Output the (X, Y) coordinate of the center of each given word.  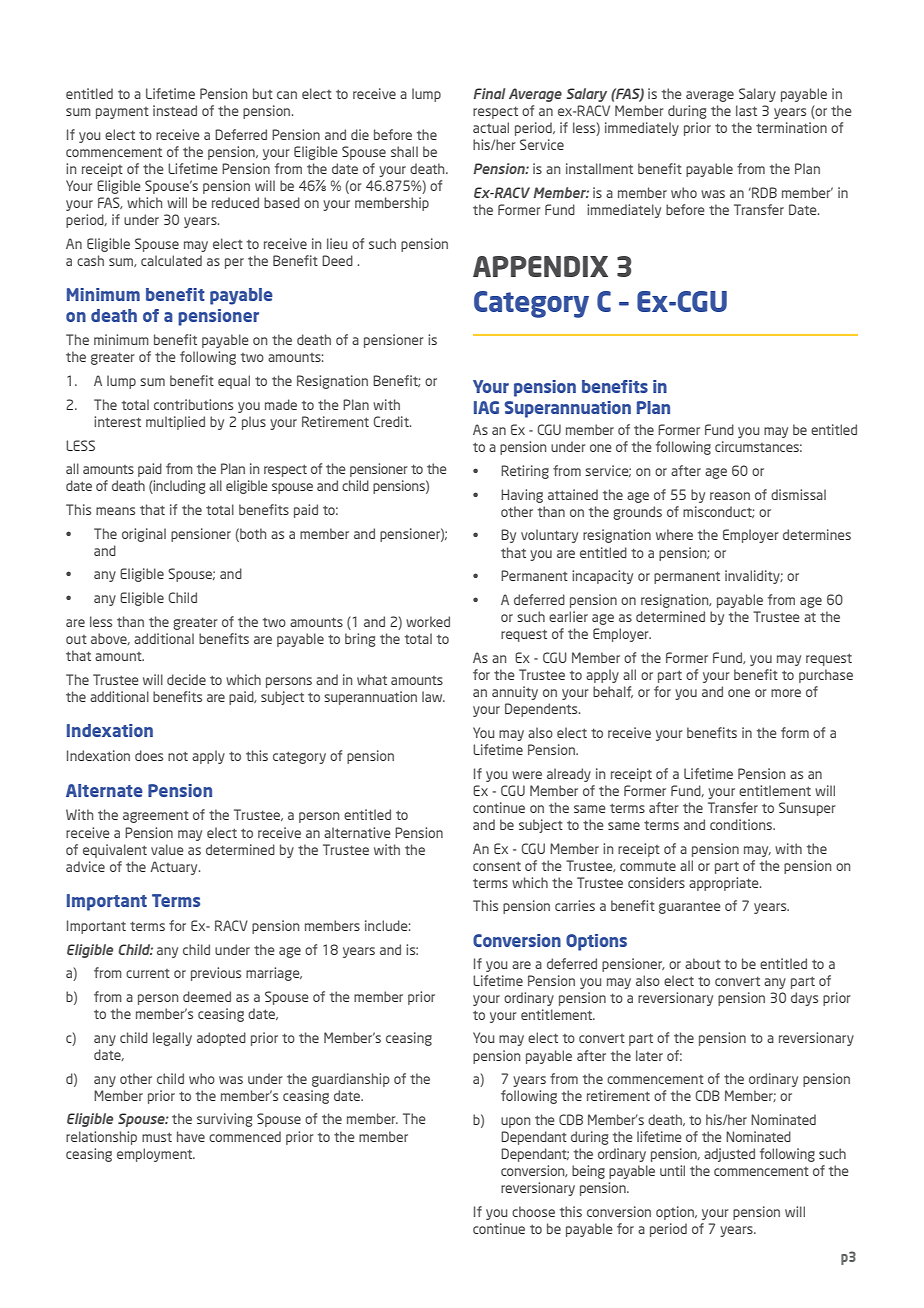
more (786, 693)
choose (533, 1211)
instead (175, 110)
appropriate (725, 884)
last (746, 110)
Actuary (175, 868)
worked (428, 621)
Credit (392, 421)
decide (186, 679)
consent (497, 866)
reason (730, 496)
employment (156, 1155)
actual (491, 127)
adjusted (729, 1155)
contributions (193, 404)
